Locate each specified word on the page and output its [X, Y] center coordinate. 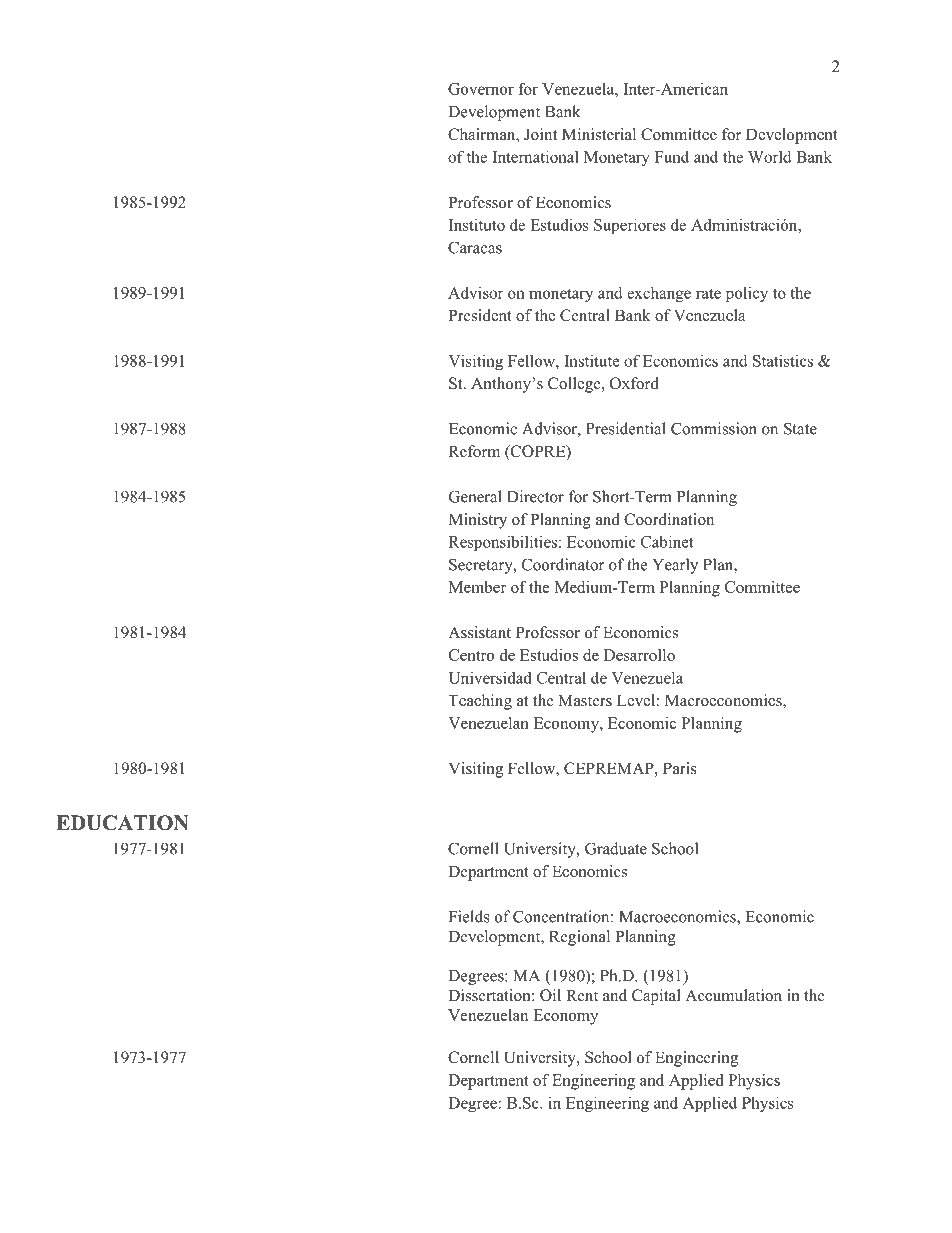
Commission [714, 428]
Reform [474, 451]
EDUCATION [122, 823]
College [575, 385]
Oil [550, 995]
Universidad [490, 677]
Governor [481, 89]
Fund [672, 156]
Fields [469, 916]
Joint [540, 134]
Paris [680, 768]
